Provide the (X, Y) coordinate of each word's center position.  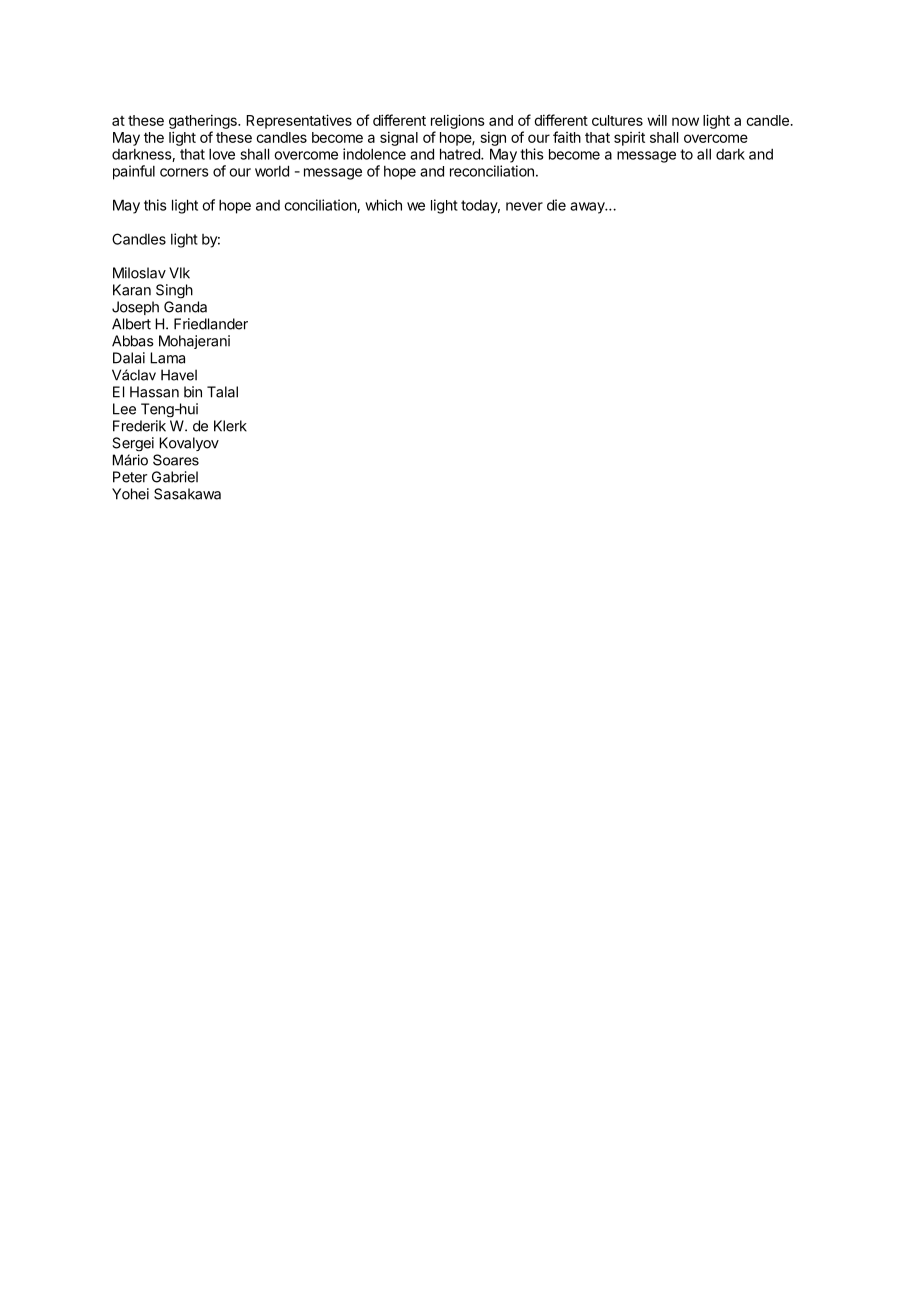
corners (184, 172)
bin (193, 392)
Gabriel (175, 477)
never (524, 206)
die (556, 205)
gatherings (204, 122)
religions (458, 121)
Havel (179, 375)
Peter (130, 477)
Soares (176, 460)
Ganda (185, 307)
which (383, 205)
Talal (222, 392)
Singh (174, 291)
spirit (629, 138)
